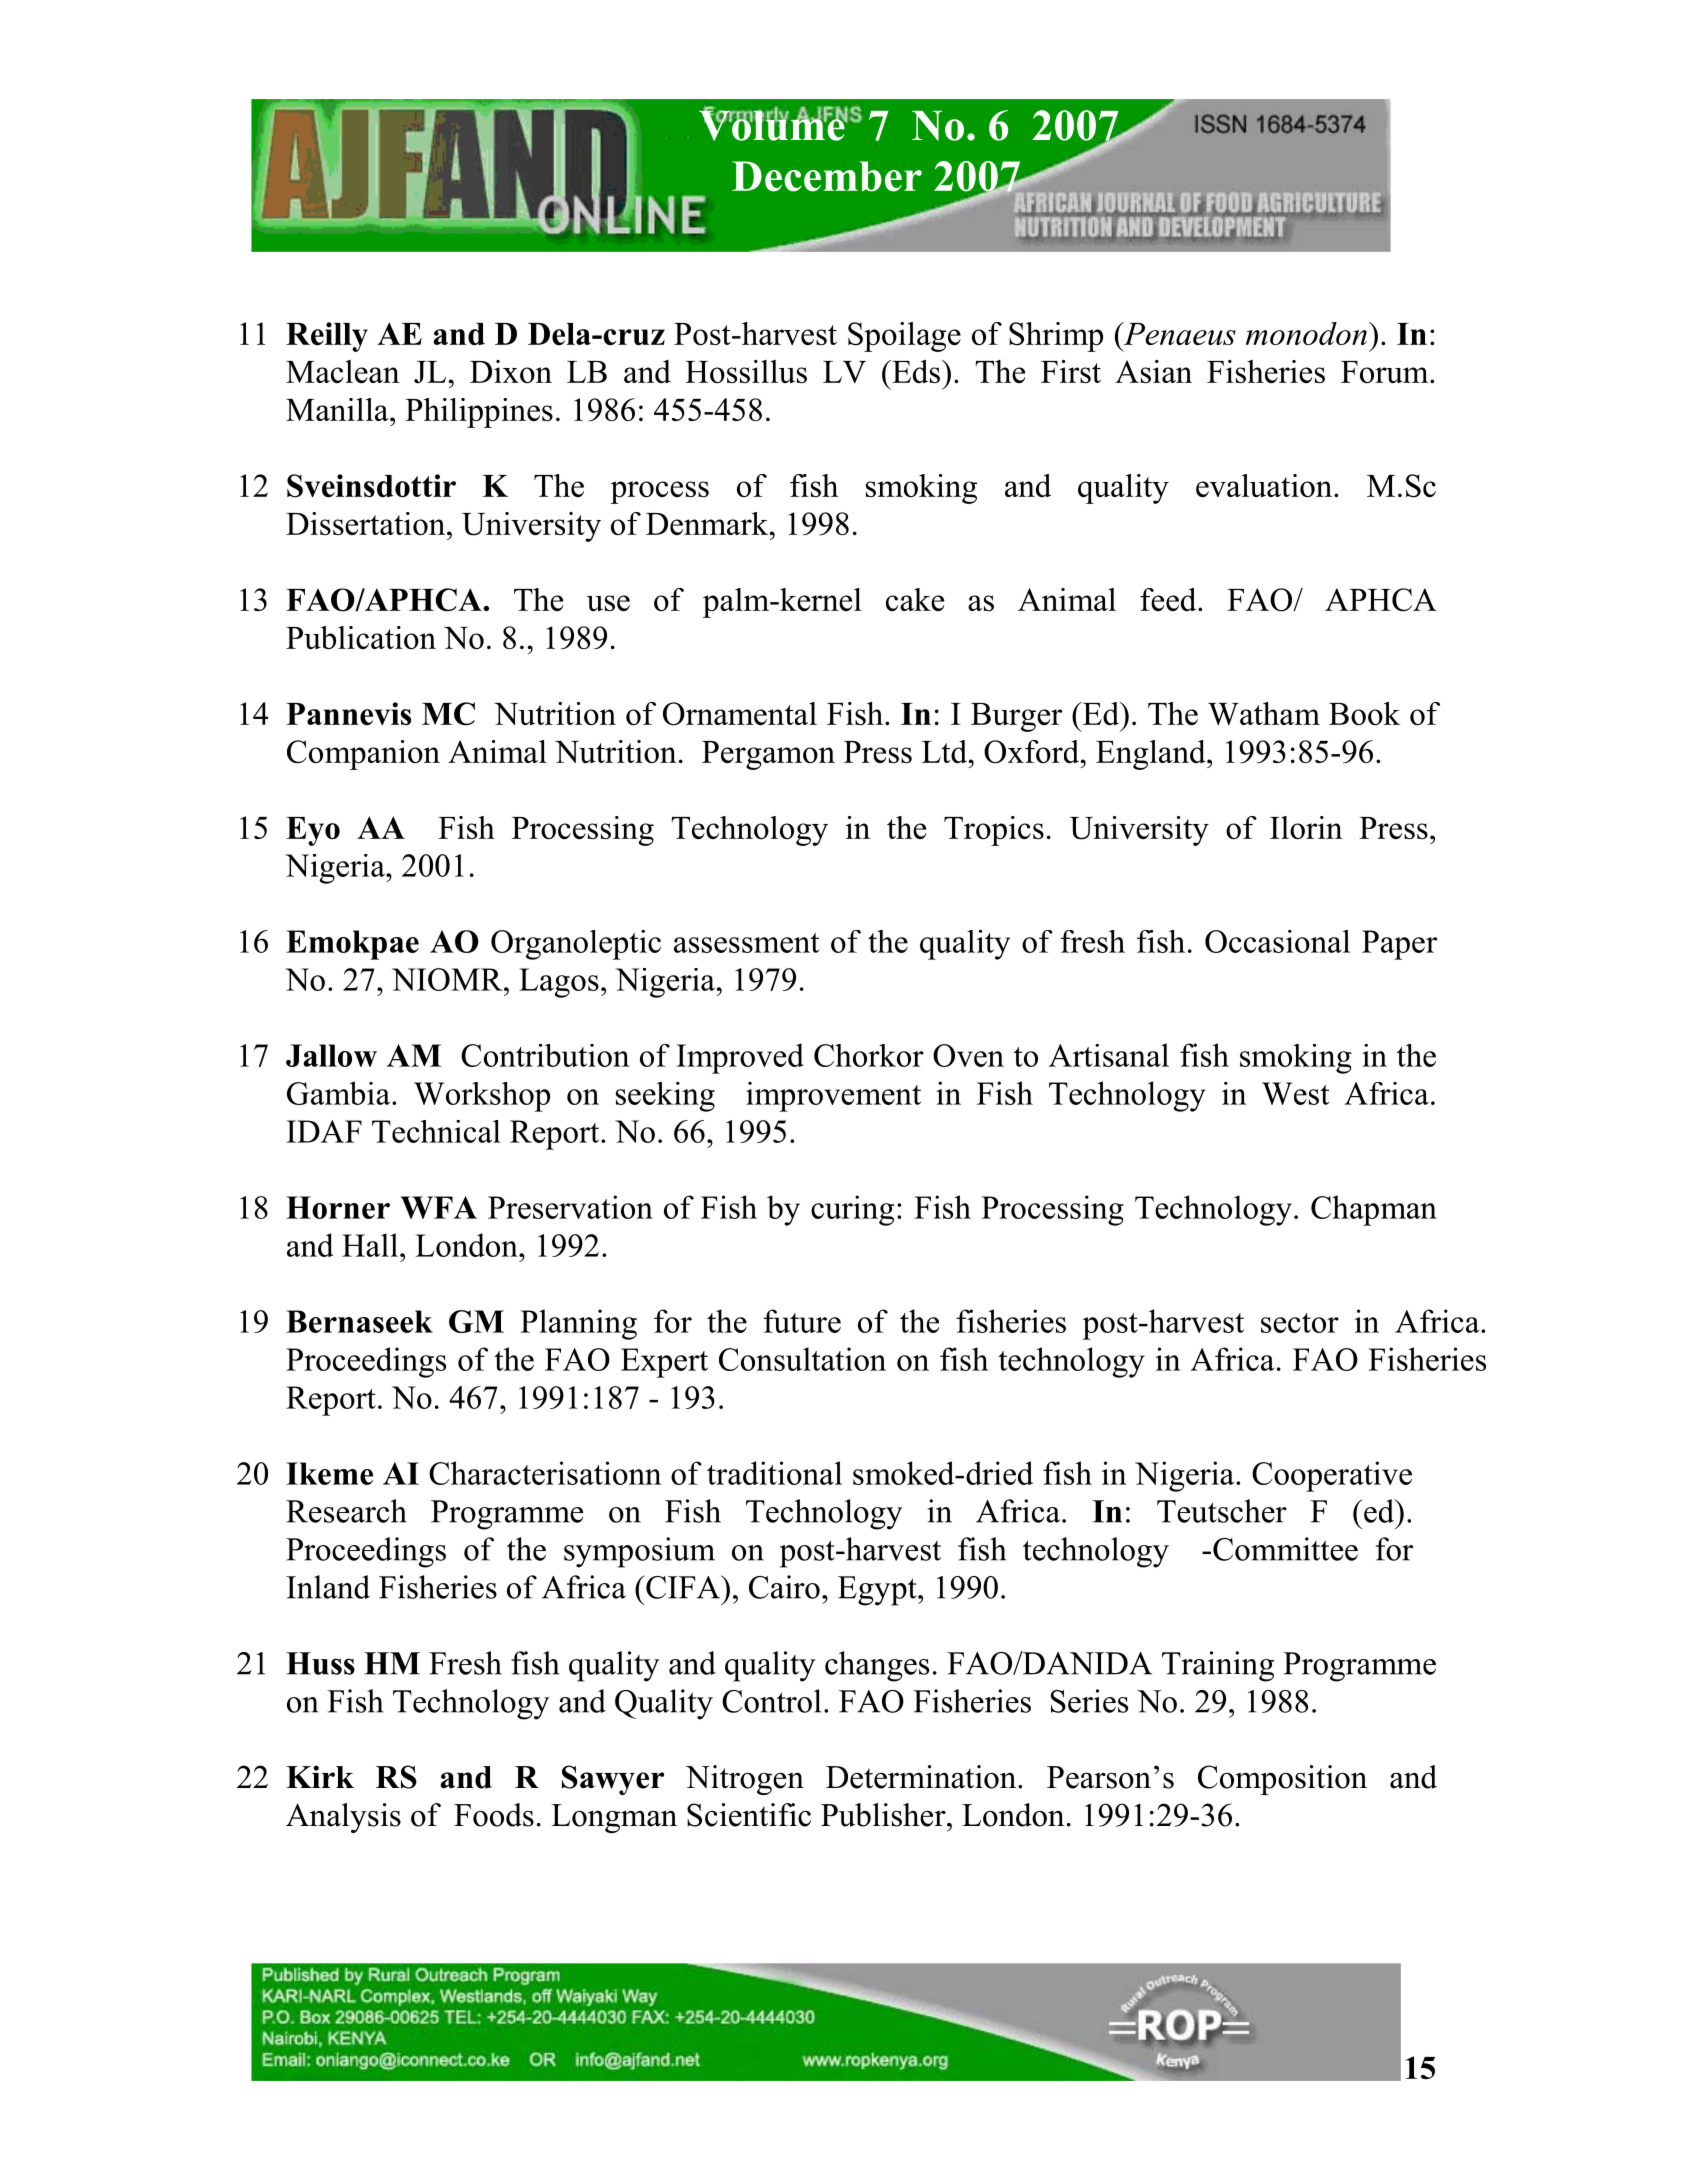  Describe the element at coordinates (363, 755) in the screenshot. I see `Companion` at that location.
